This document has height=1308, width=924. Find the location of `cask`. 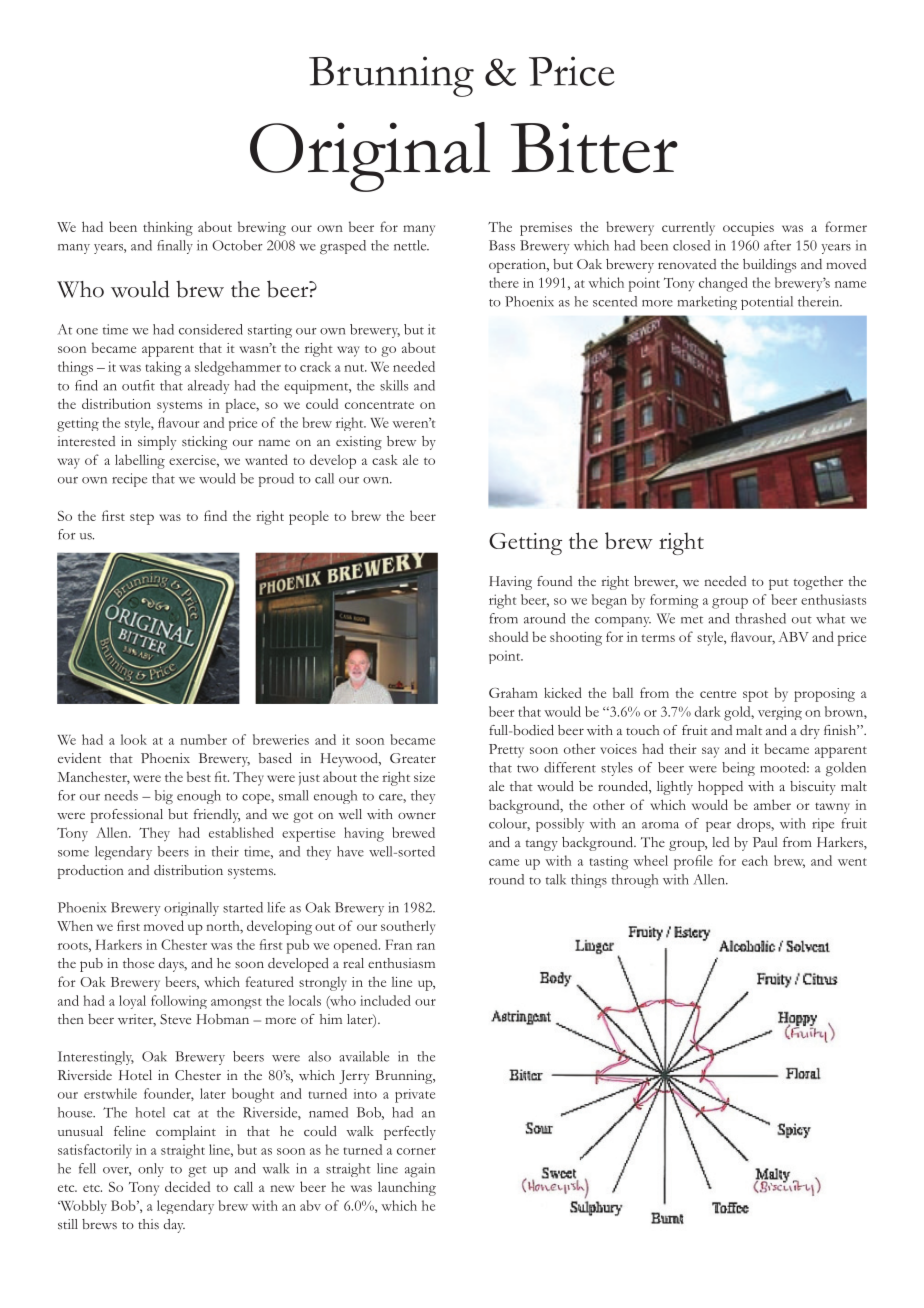

cask is located at coordinates (385, 459).
